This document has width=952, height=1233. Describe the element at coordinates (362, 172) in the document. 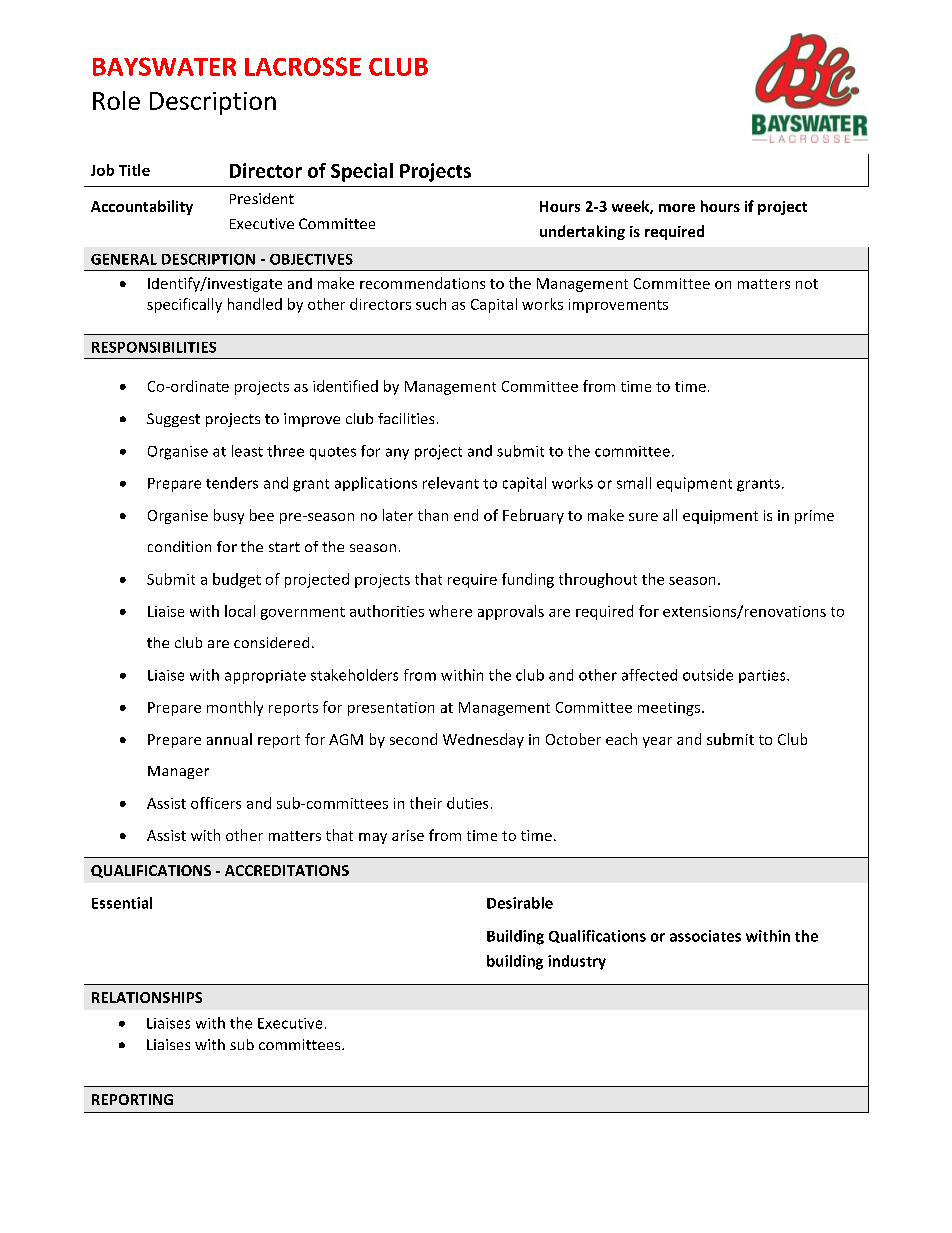

I see `Special` at that location.
